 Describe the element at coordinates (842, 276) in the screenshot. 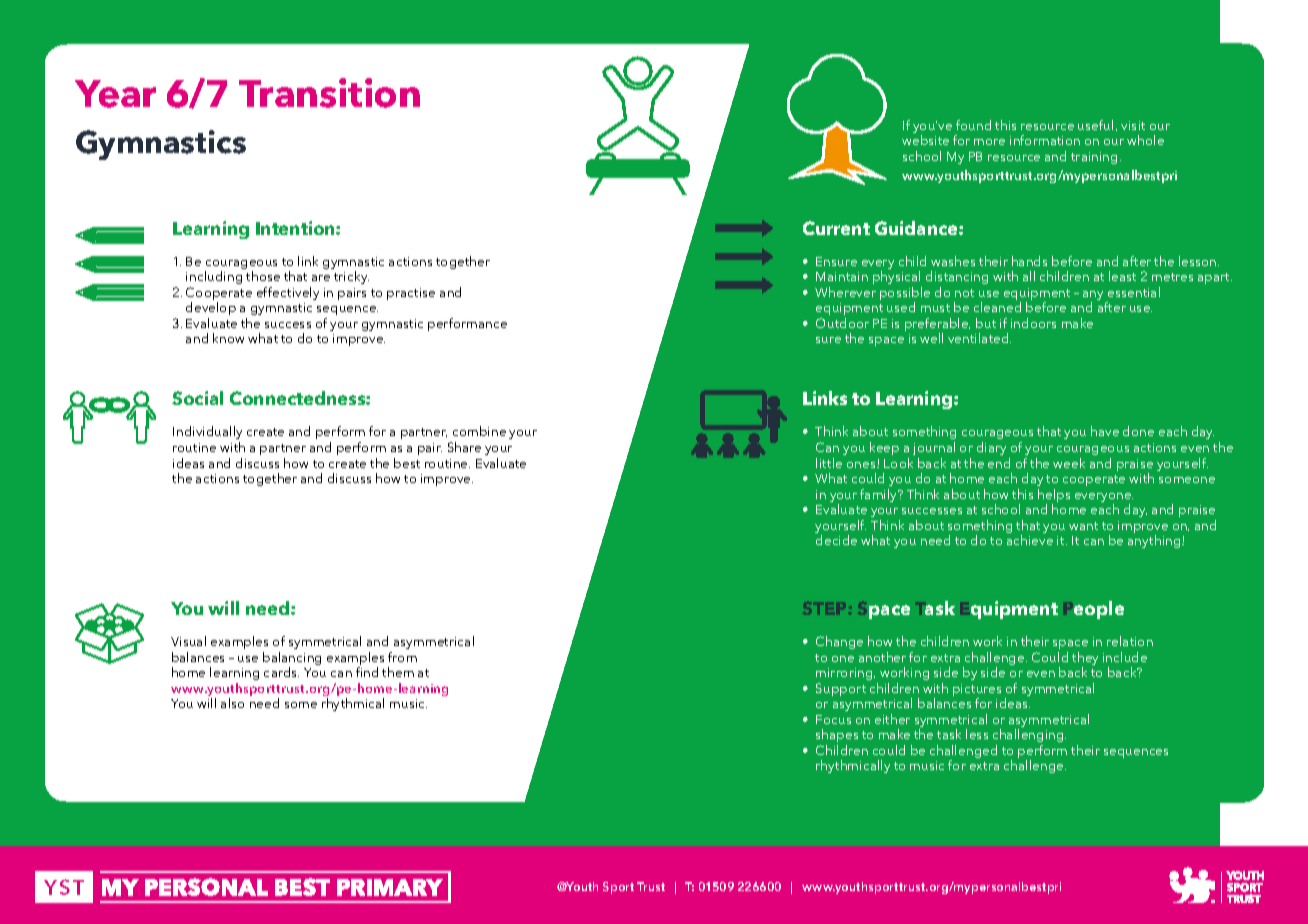

I see `Maintain` at that location.
